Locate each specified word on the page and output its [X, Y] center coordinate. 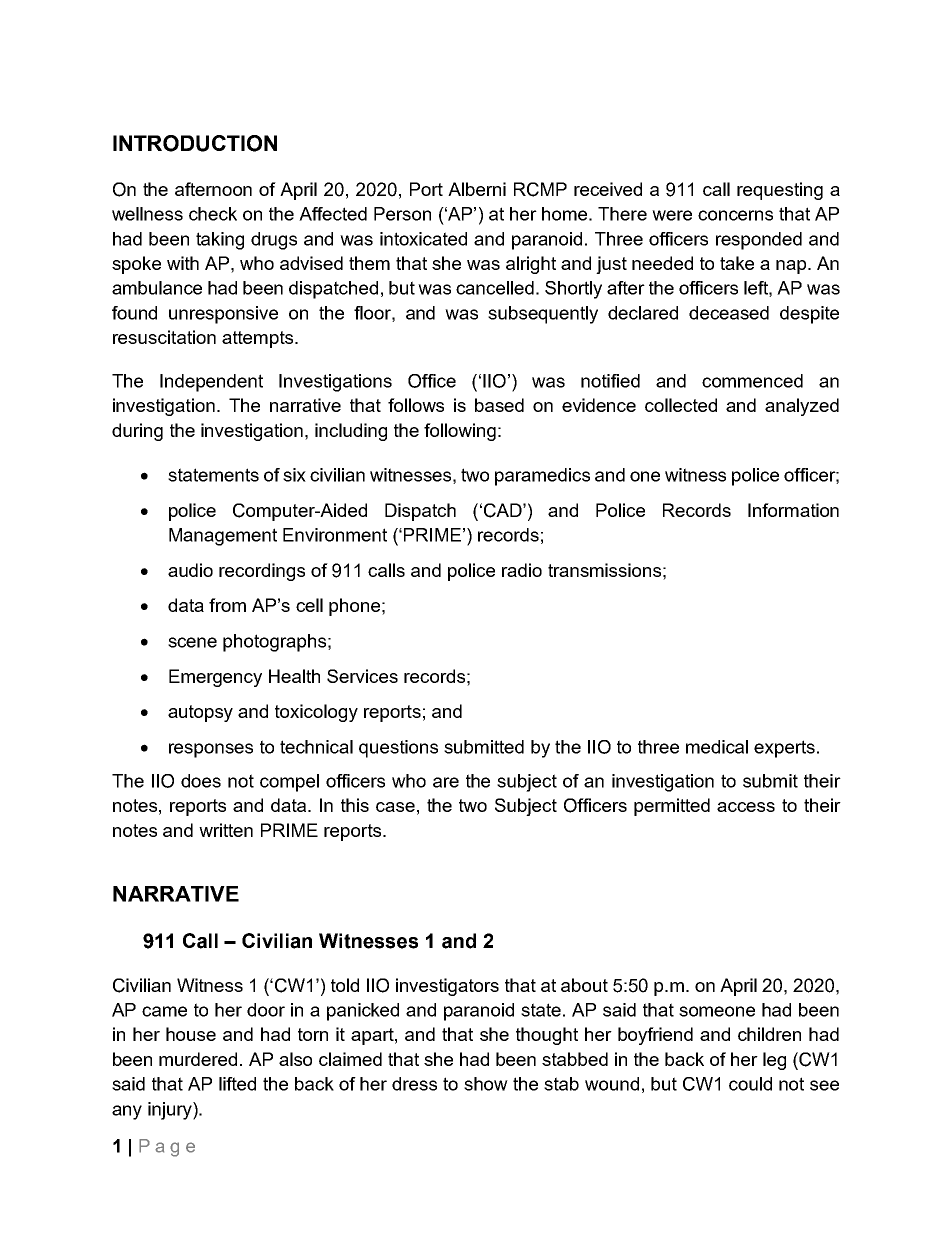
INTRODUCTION [195, 143]
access [746, 807]
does [201, 781]
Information [793, 510]
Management [223, 537]
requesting [780, 191]
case [395, 807]
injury [171, 1111]
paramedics [542, 477]
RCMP [540, 189]
